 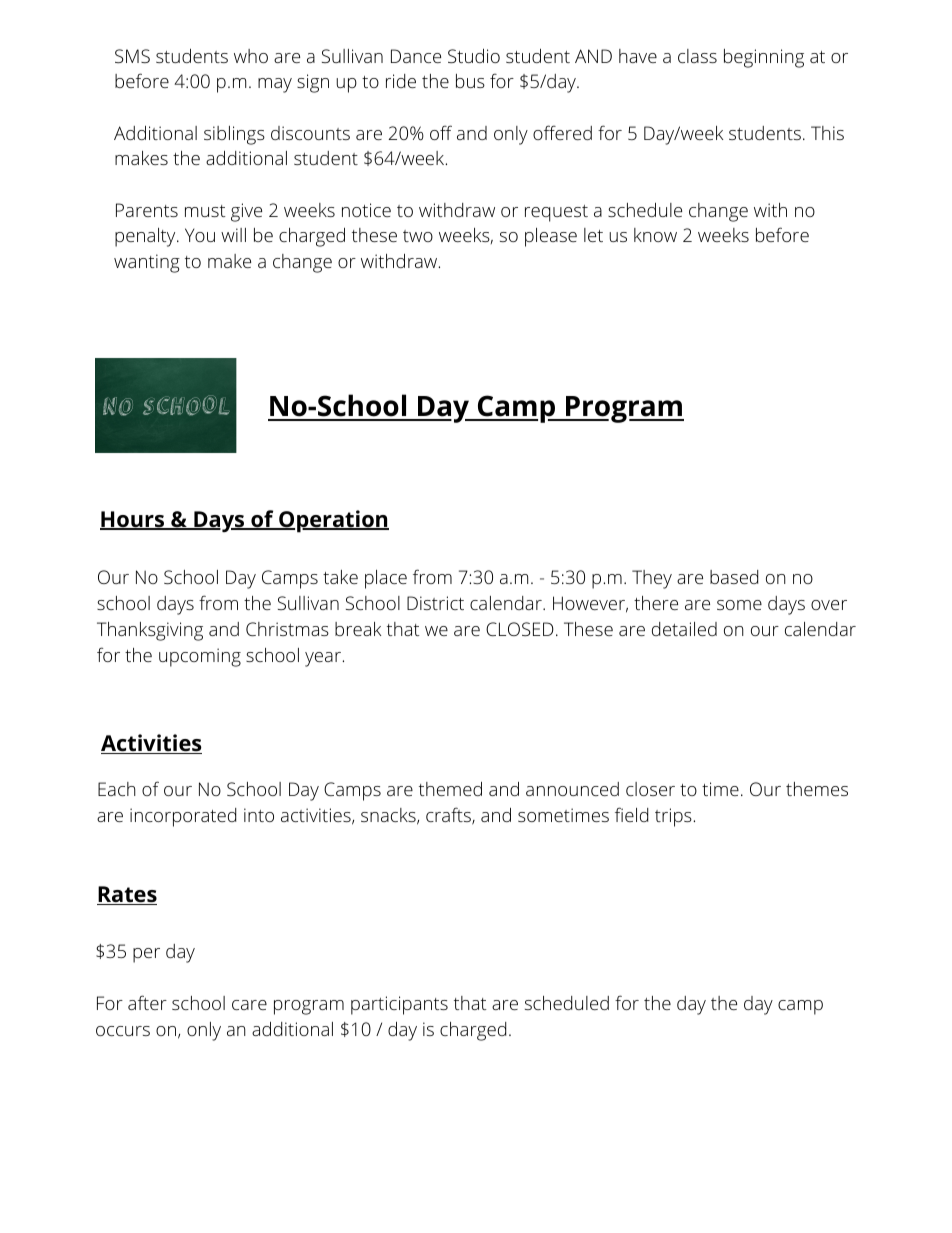 What do you see at coordinates (734, 577) in the screenshot?
I see `based` at bounding box center [734, 577].
